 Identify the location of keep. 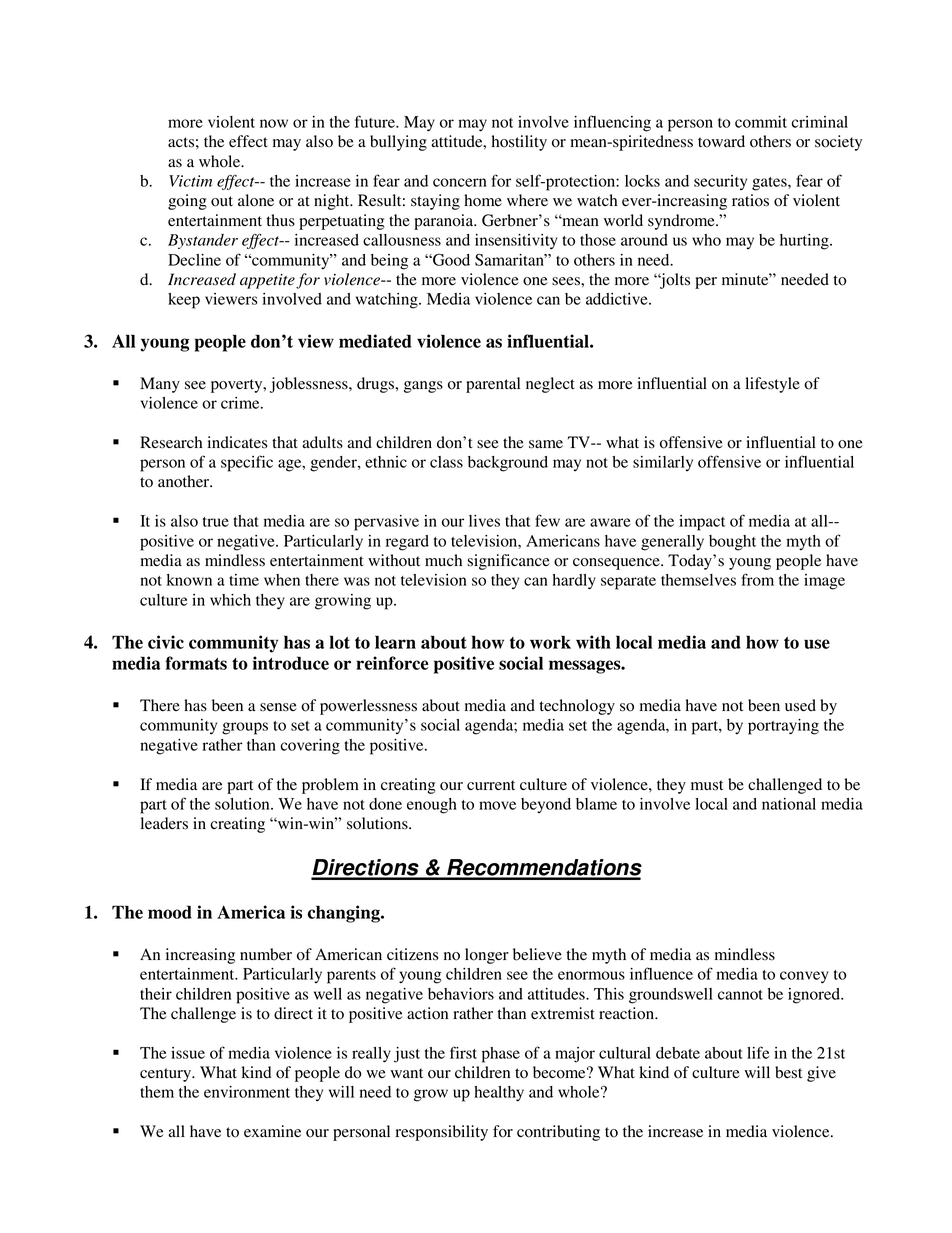
(184, 301).
